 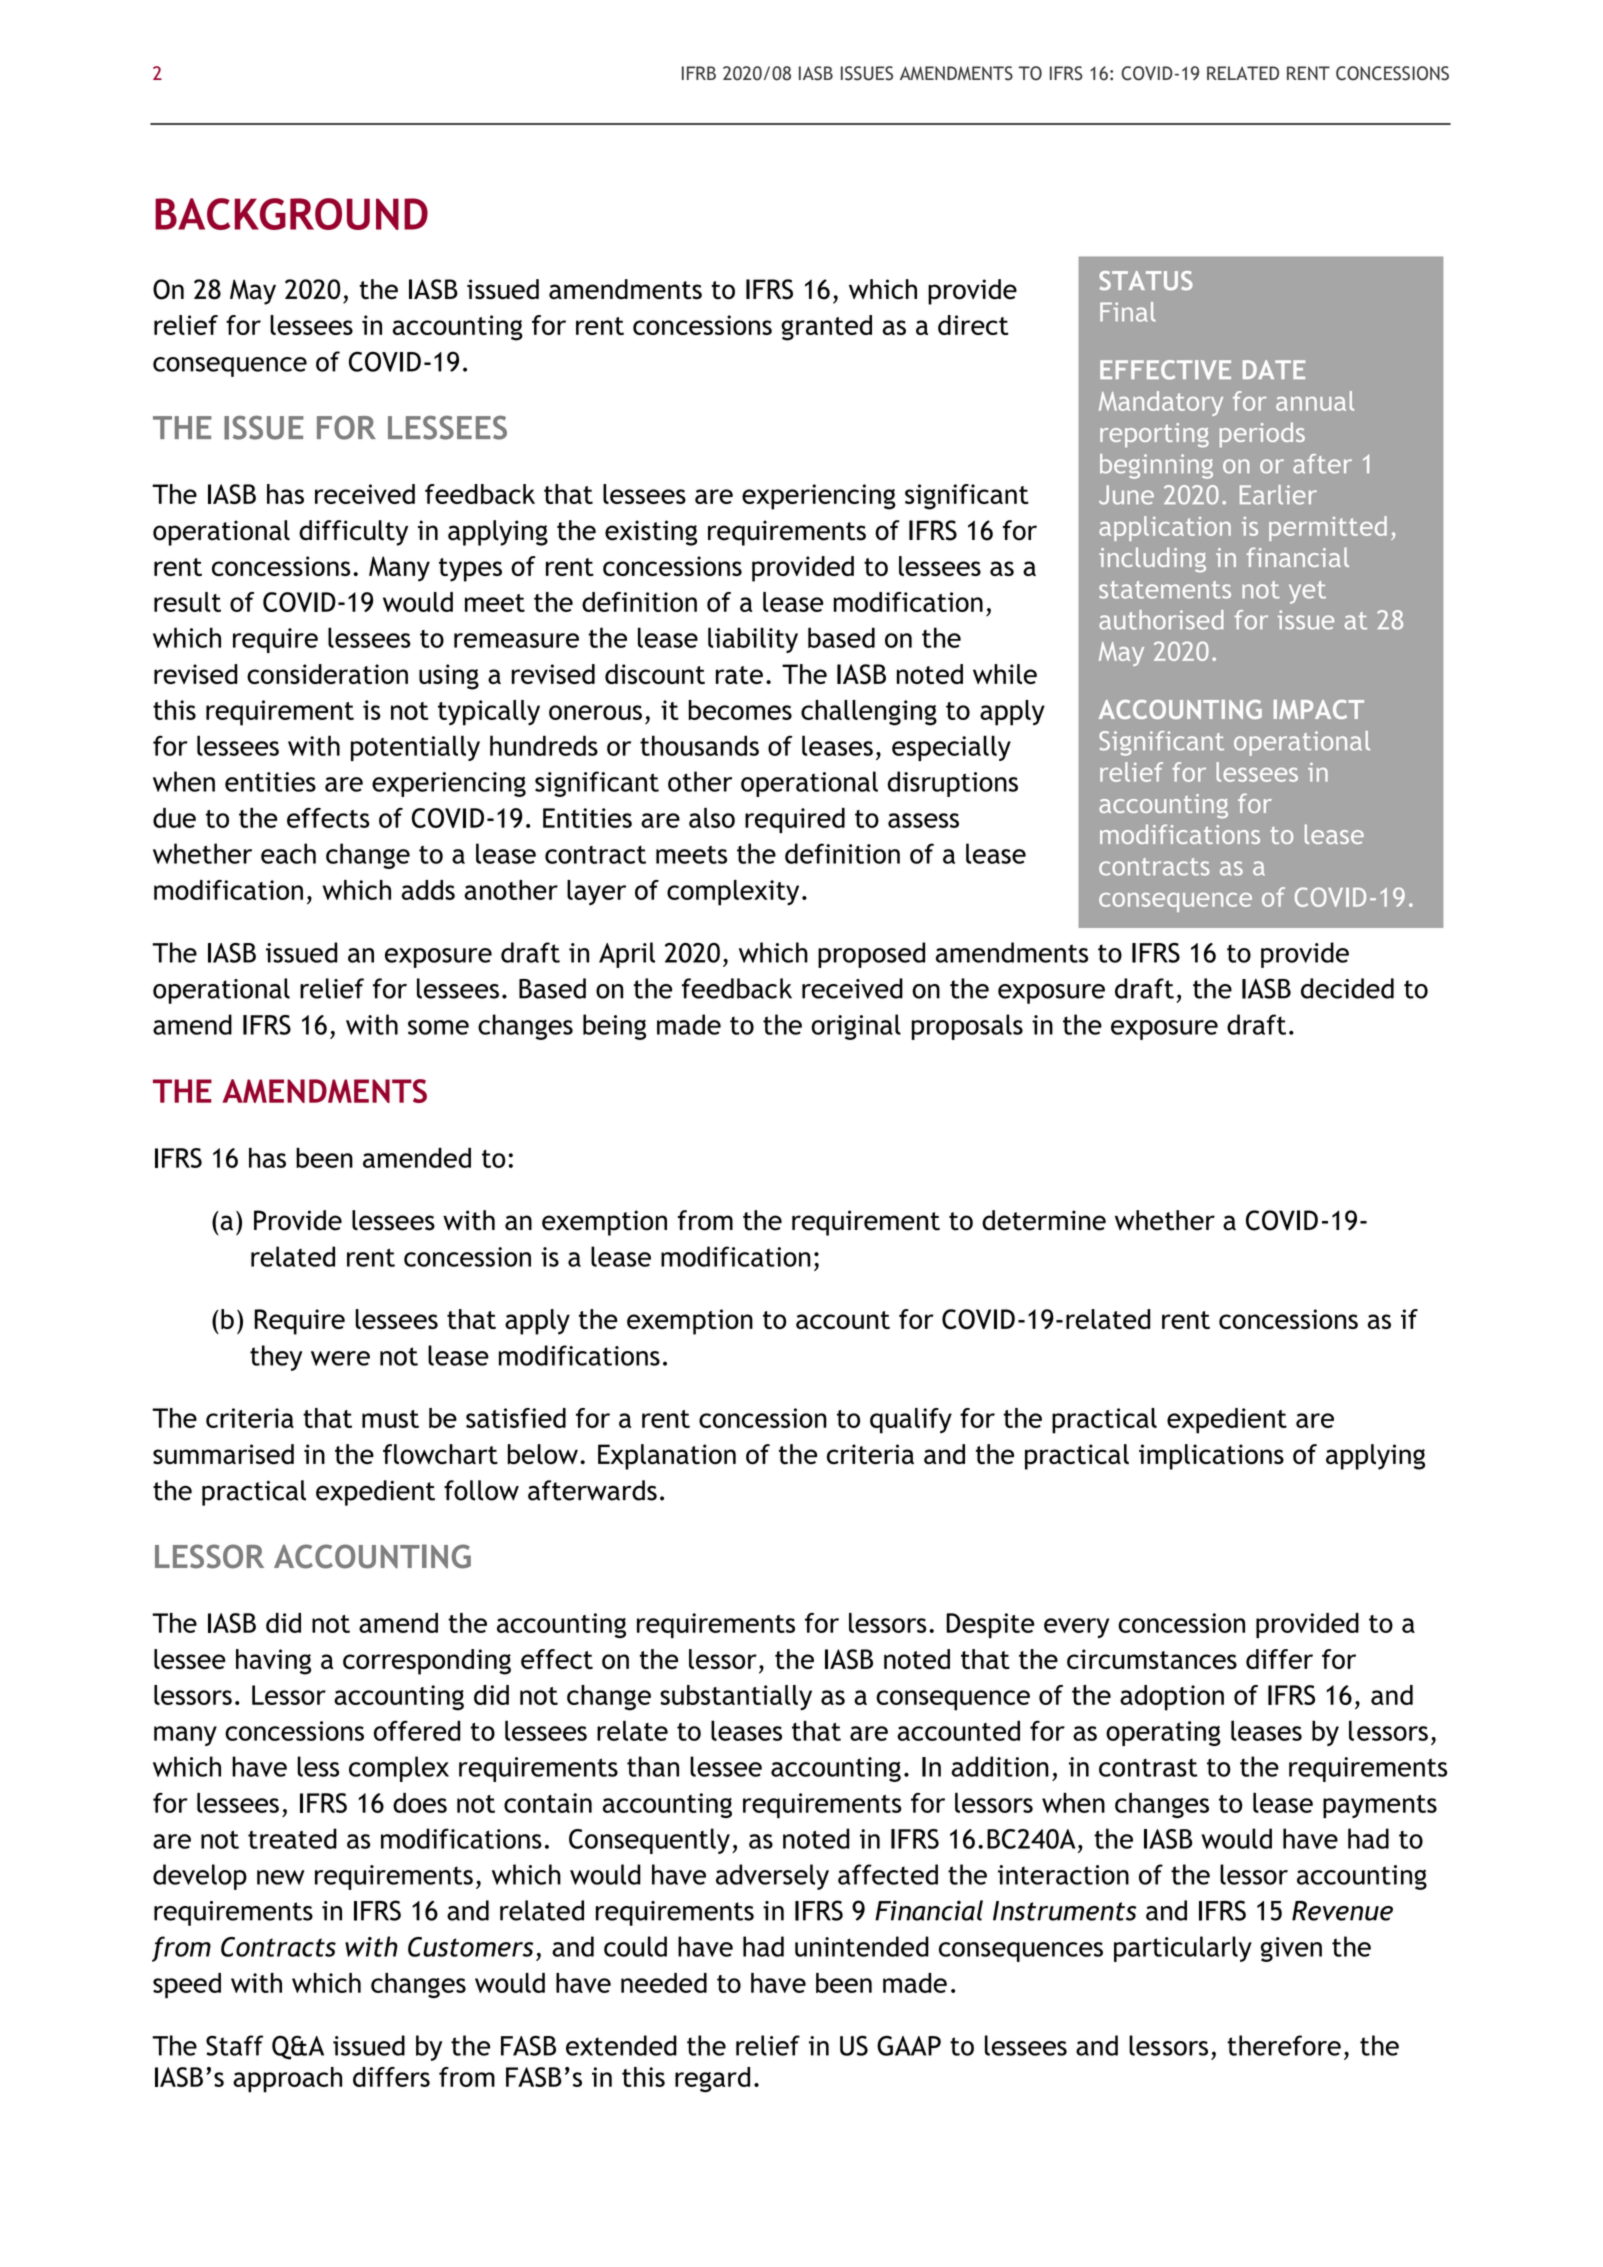 I want to click on therefore, so click(x=1284, y=2045).
